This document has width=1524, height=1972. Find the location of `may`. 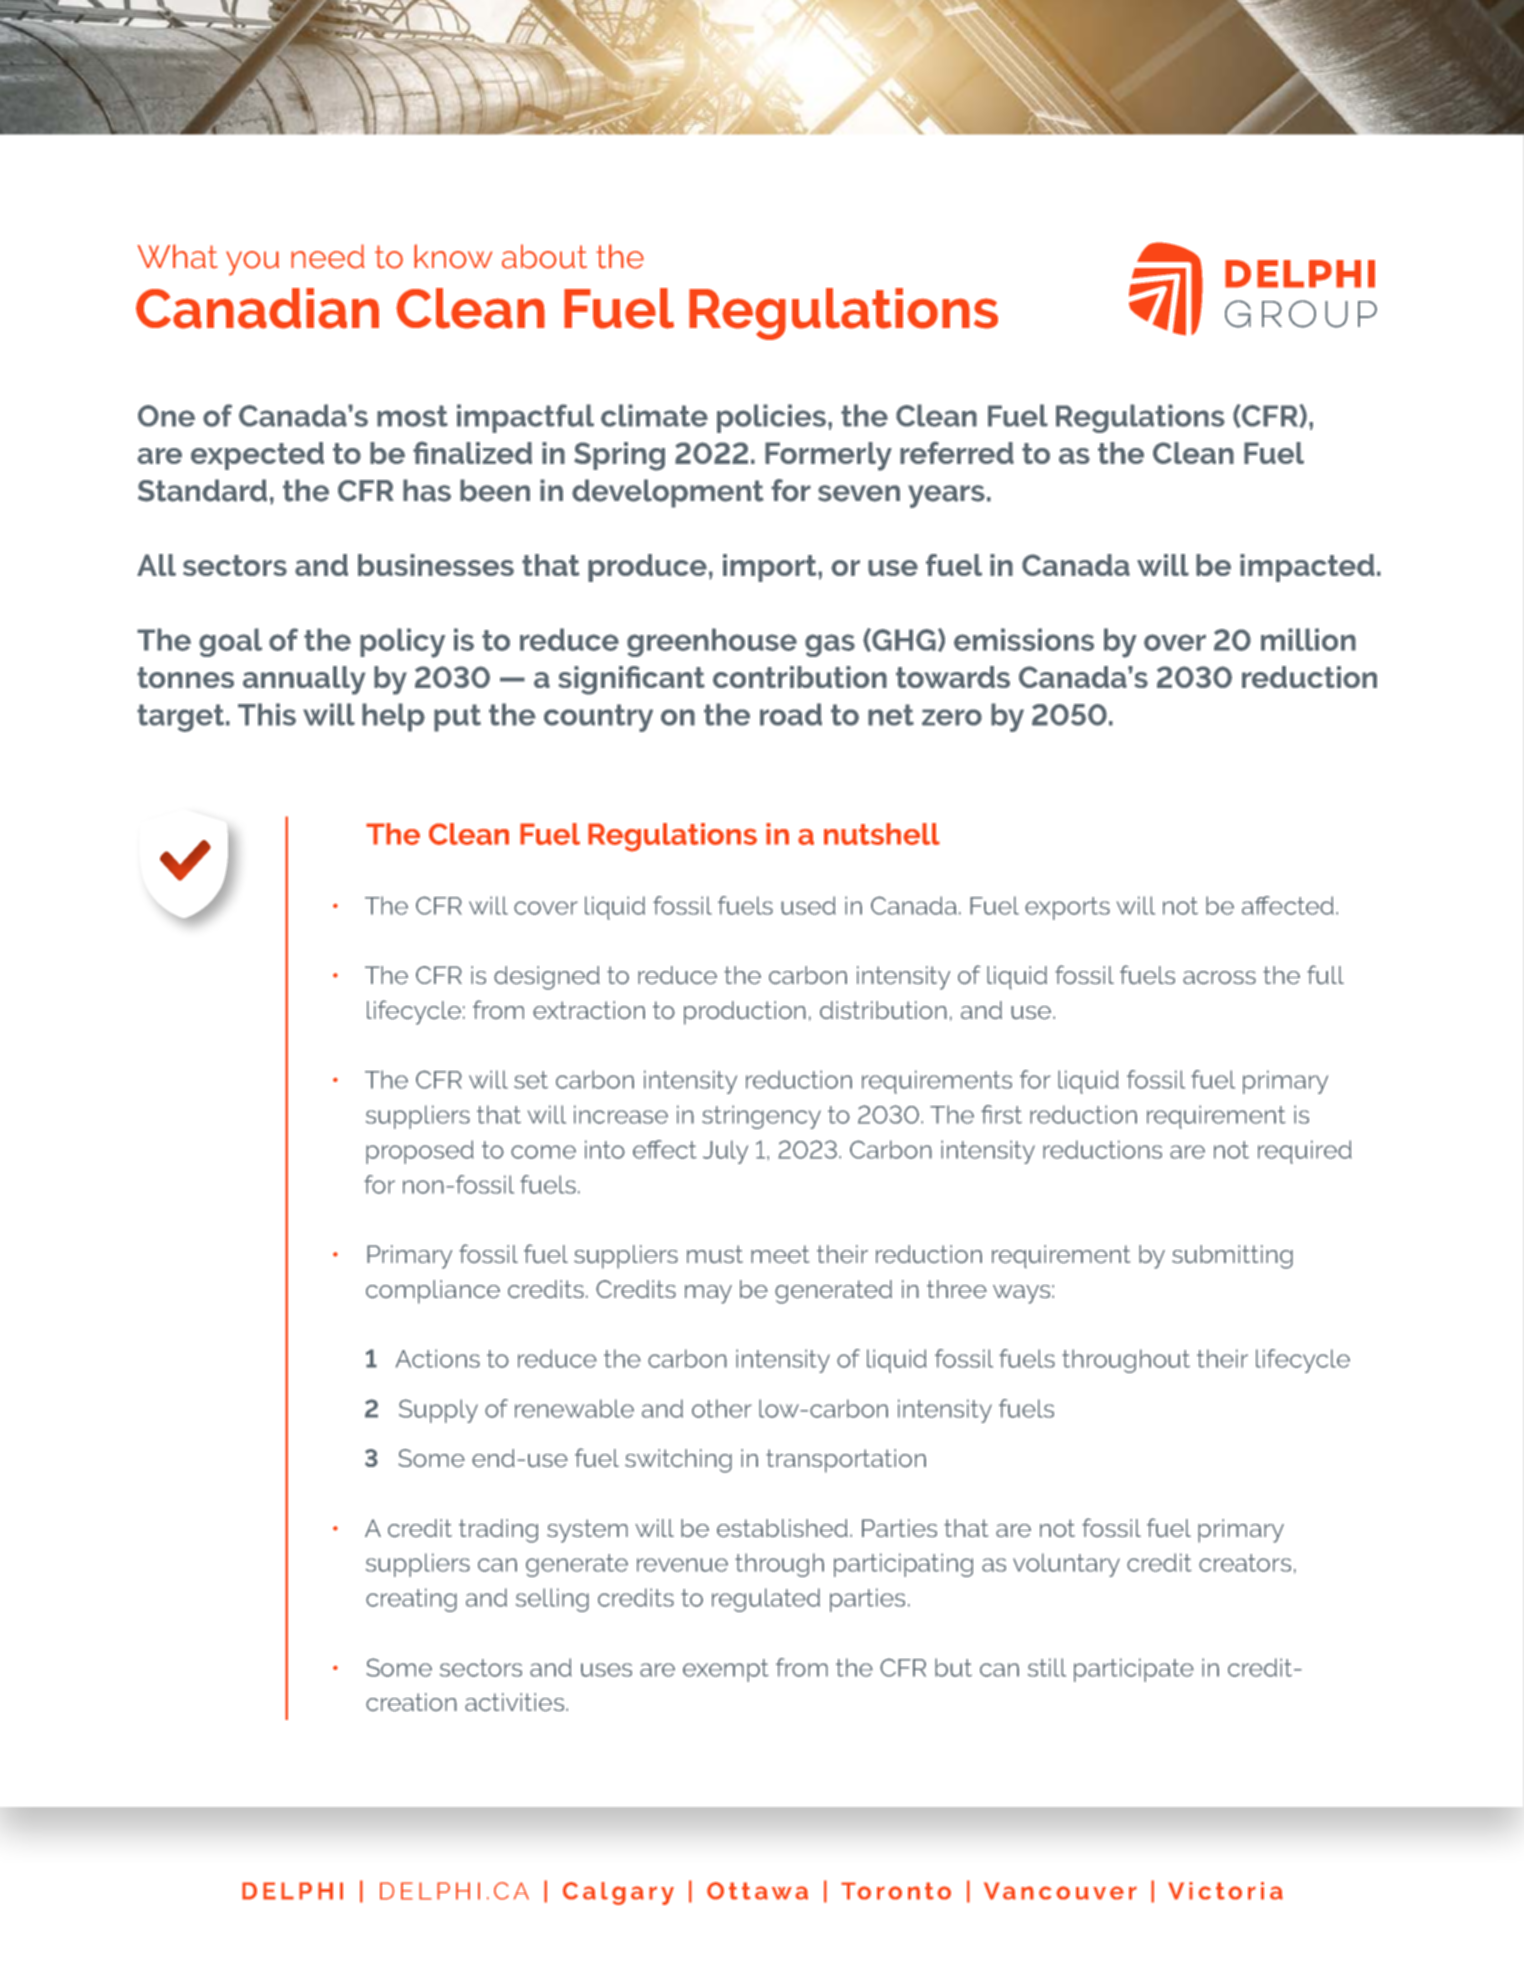

may is located at coordinates (708, 1294).
